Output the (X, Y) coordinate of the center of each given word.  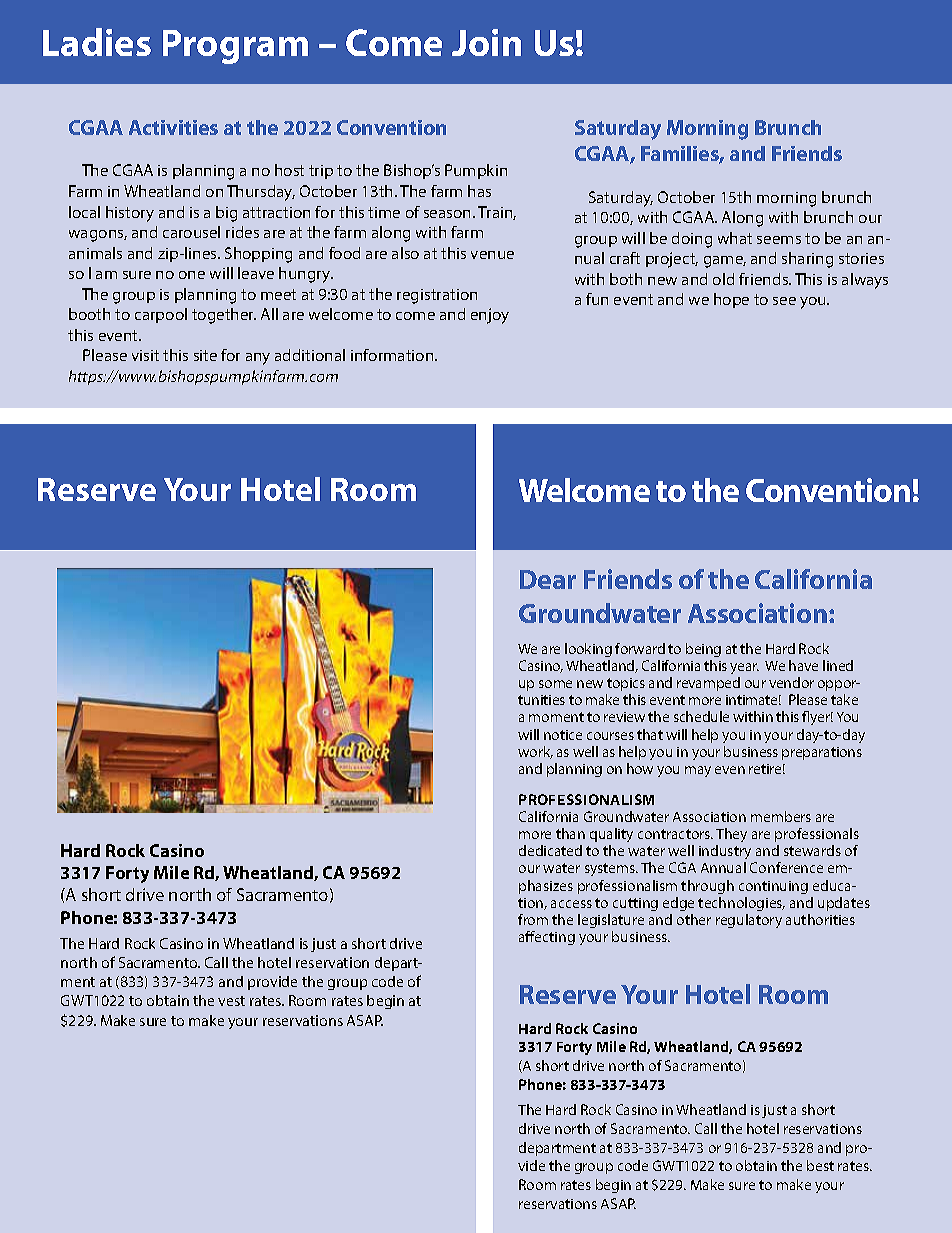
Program (235, 47)
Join (486, 42)
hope (731, 300)
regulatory (749, 921)
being (703, 650)
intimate (753, 700)
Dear (548, 579)
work (535, 752)
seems (779, 240)
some (555, 684)
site (205, 355)
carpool (161, 315)
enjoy (490, 316)
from (533, 919)
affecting (547, 938)
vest (231, 1001)
